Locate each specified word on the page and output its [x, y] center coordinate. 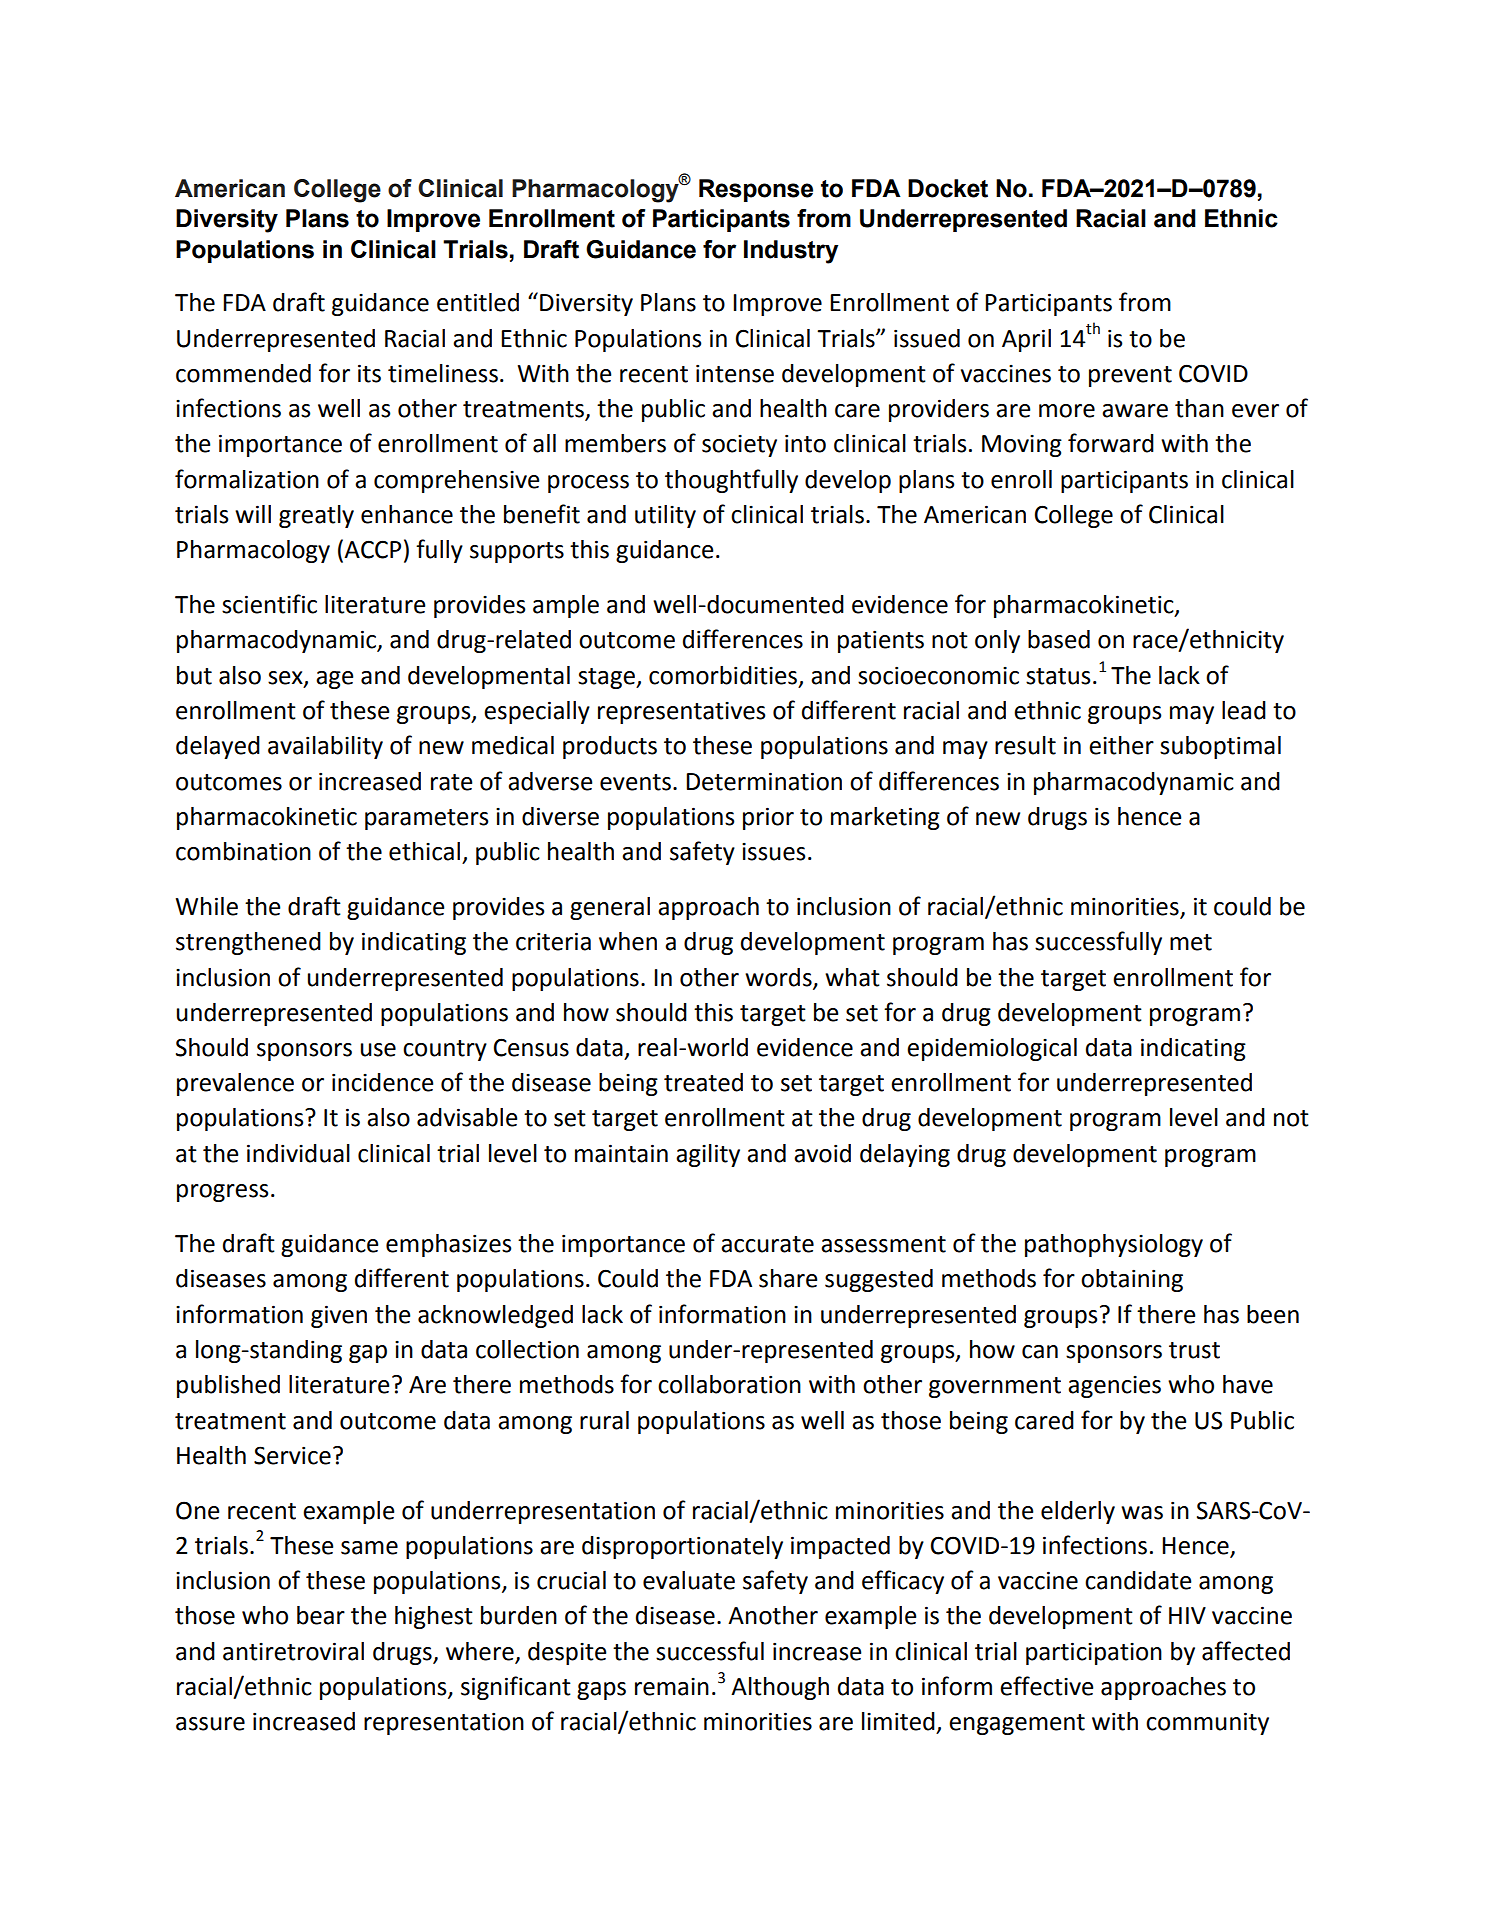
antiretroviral [293, 1651]
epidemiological [992, 1049]
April [1026, 340]
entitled [478, 302]
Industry [791, 252]
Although [780, 1688]
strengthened [248, 943]
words [779, 978]
